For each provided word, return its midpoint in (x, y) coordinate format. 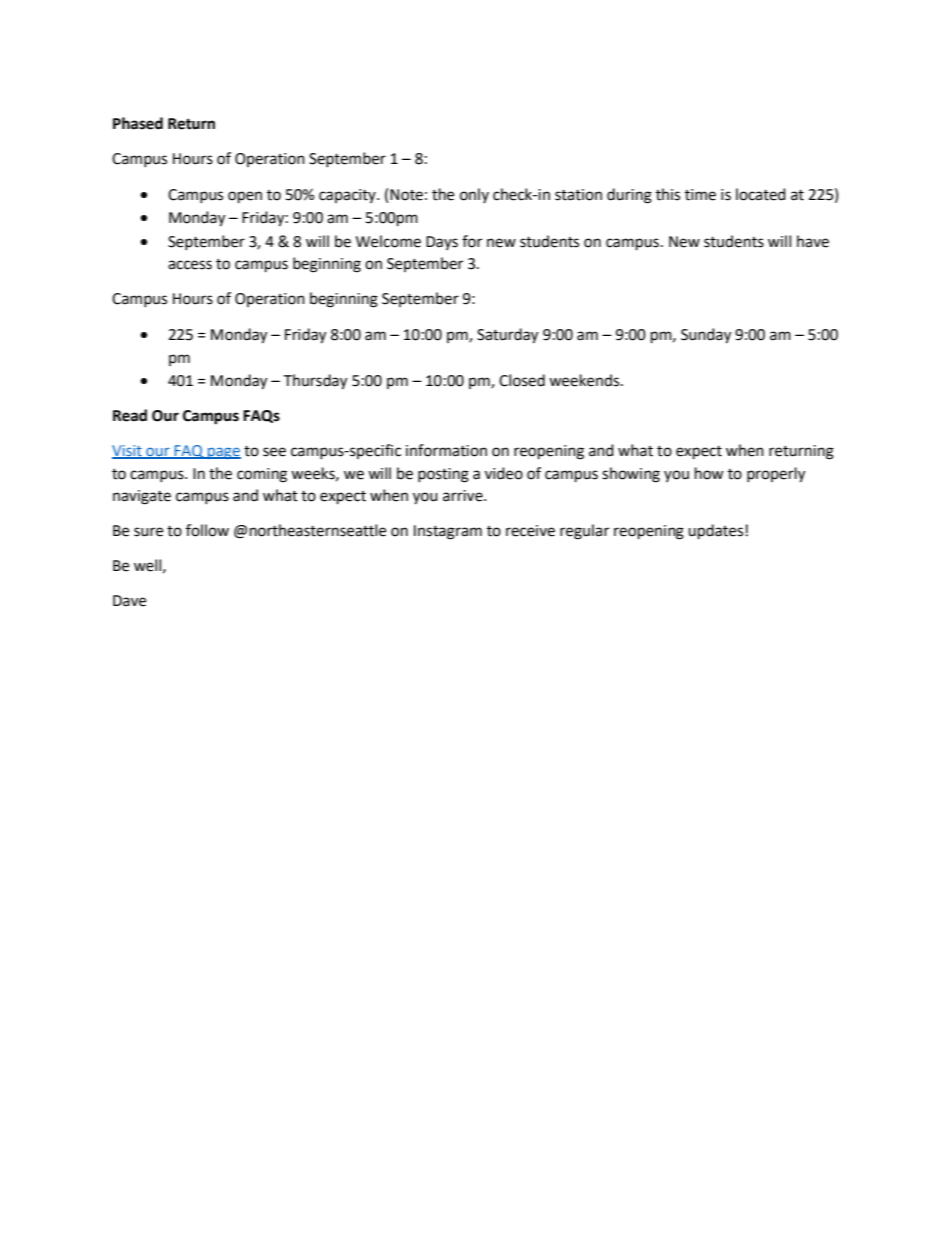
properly (776, 475)
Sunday (706, 336)
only (474, 195)
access (190, 265)
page (223, 453)
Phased (138, 123)
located (761, 194)
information (446, 450)
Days (442, 243)
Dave (129, 601)
